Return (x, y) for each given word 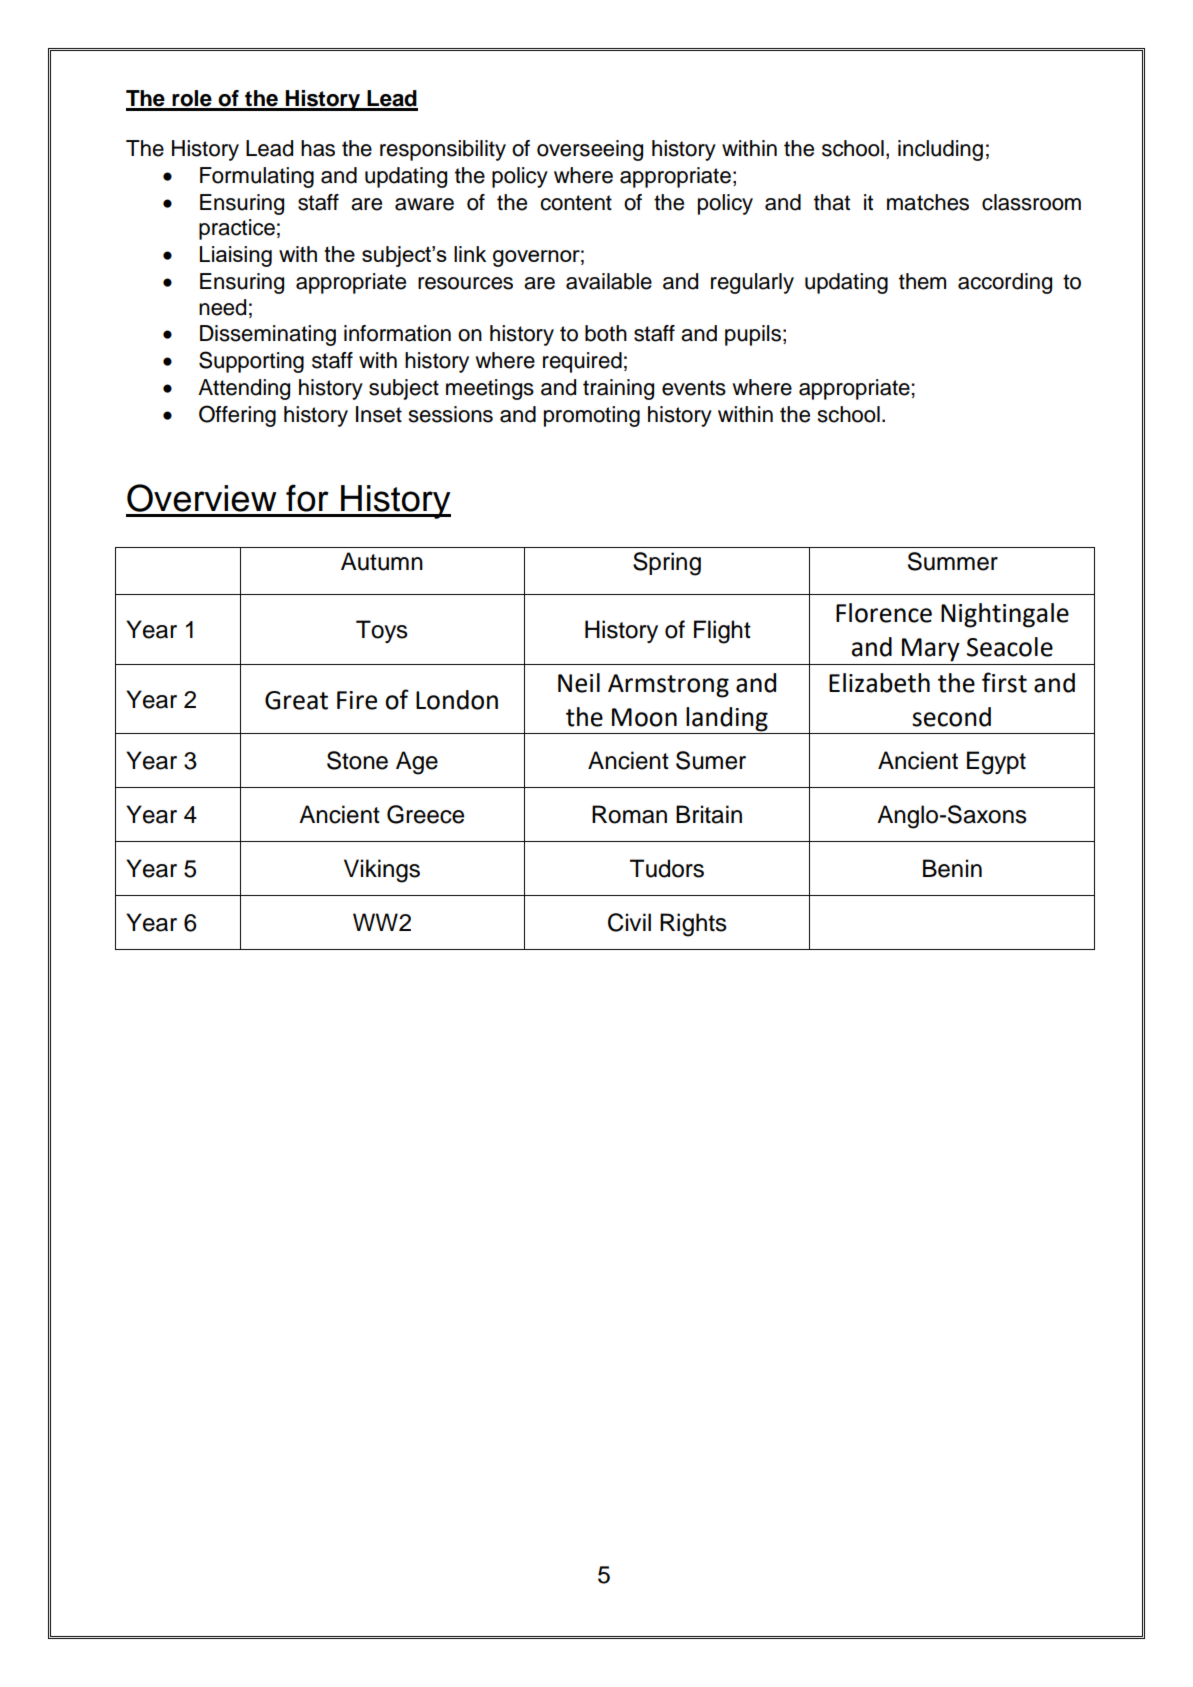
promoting (592, 416)
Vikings (382, 871)
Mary (931, 650)
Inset (379, 414)
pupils (753, 335)
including (940, 150)
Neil (579, 683)
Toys (382, 631)
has (318, 148)
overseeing (590, 150)
